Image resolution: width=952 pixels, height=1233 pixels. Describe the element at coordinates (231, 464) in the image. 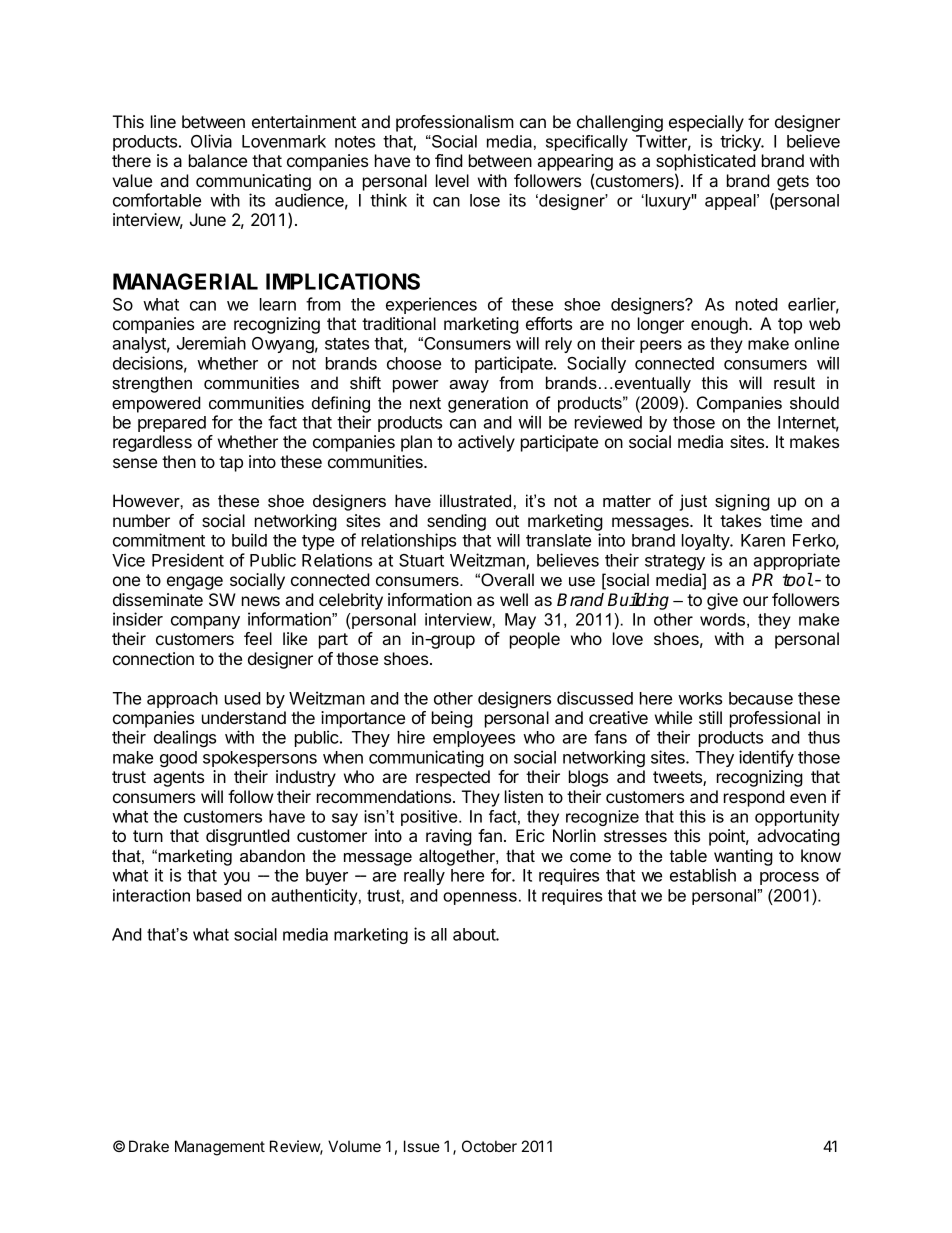

I see `tap` at that location.
